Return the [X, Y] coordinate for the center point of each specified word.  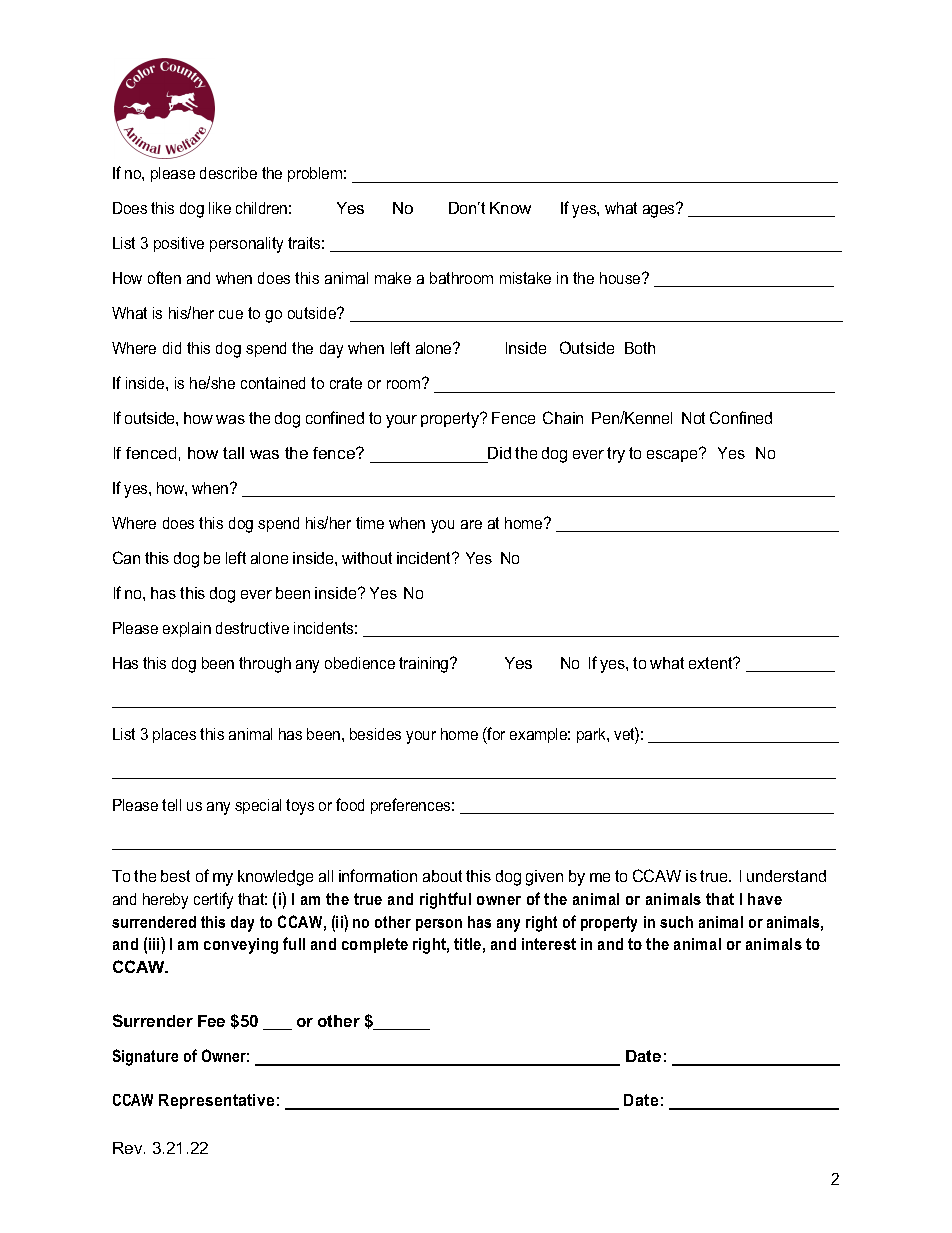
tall [233, 453]
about [442, 876]
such [676, 922]
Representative [216, 1101]
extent [712, 663]
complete [375, 945]
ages [660, 210]
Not [693, 418]
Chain [563, 417]
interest [549, 944]
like [220, 208]
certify [213, 900]
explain [187, 629]
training [425, 665]
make [393, 278]
